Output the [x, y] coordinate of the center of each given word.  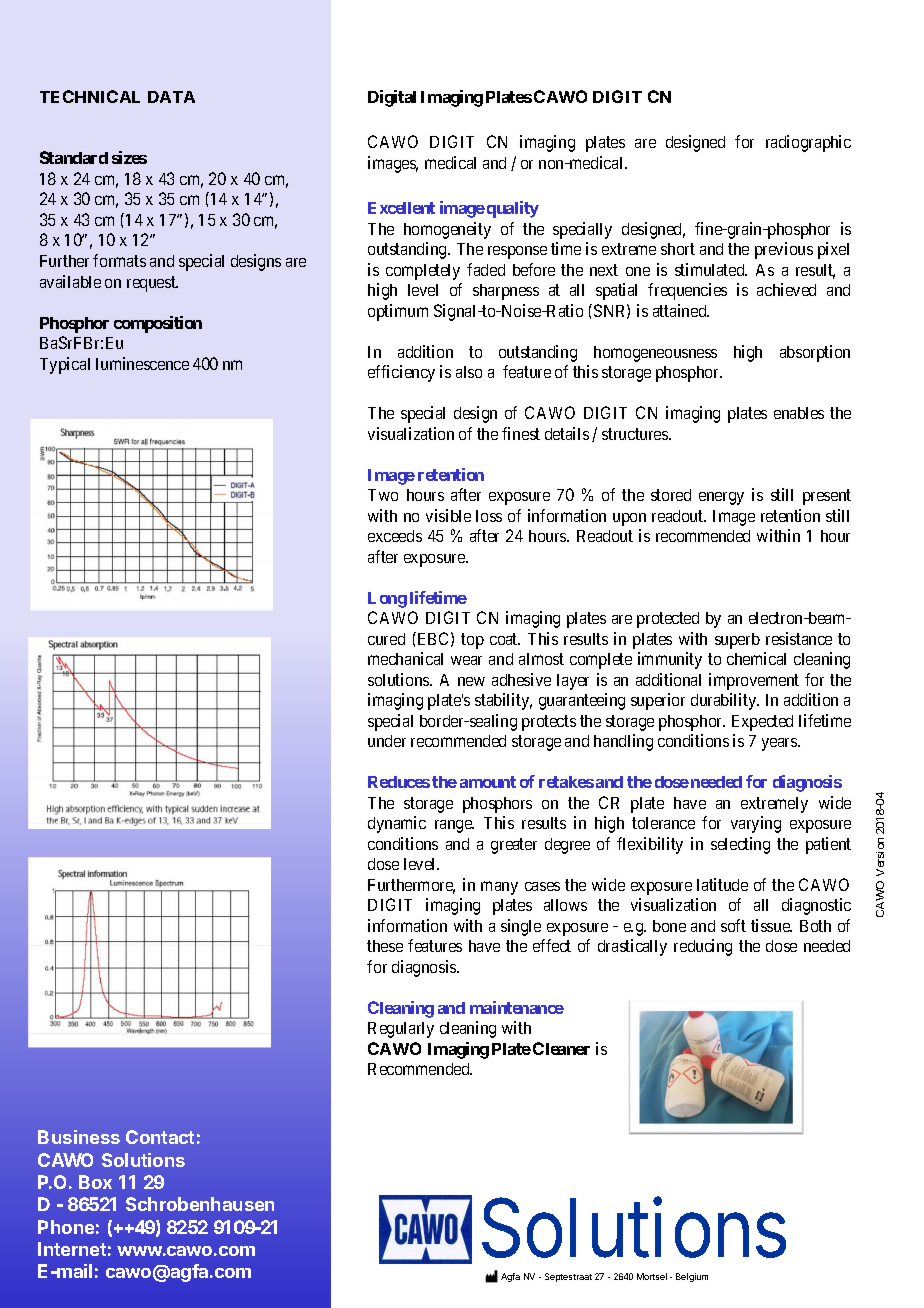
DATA [171, 97]
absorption [815, 353]
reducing [703, 947]
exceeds [395, 536]
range [454, 826]
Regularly [401, 1030]
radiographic [808, 143]
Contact [160, 1137]
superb [737, 641]
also [469, 372]
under [387, 741]
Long [387, 600]
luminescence [142, 363]
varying [756, 824]
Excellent [401, 208]
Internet [72, 1249]
